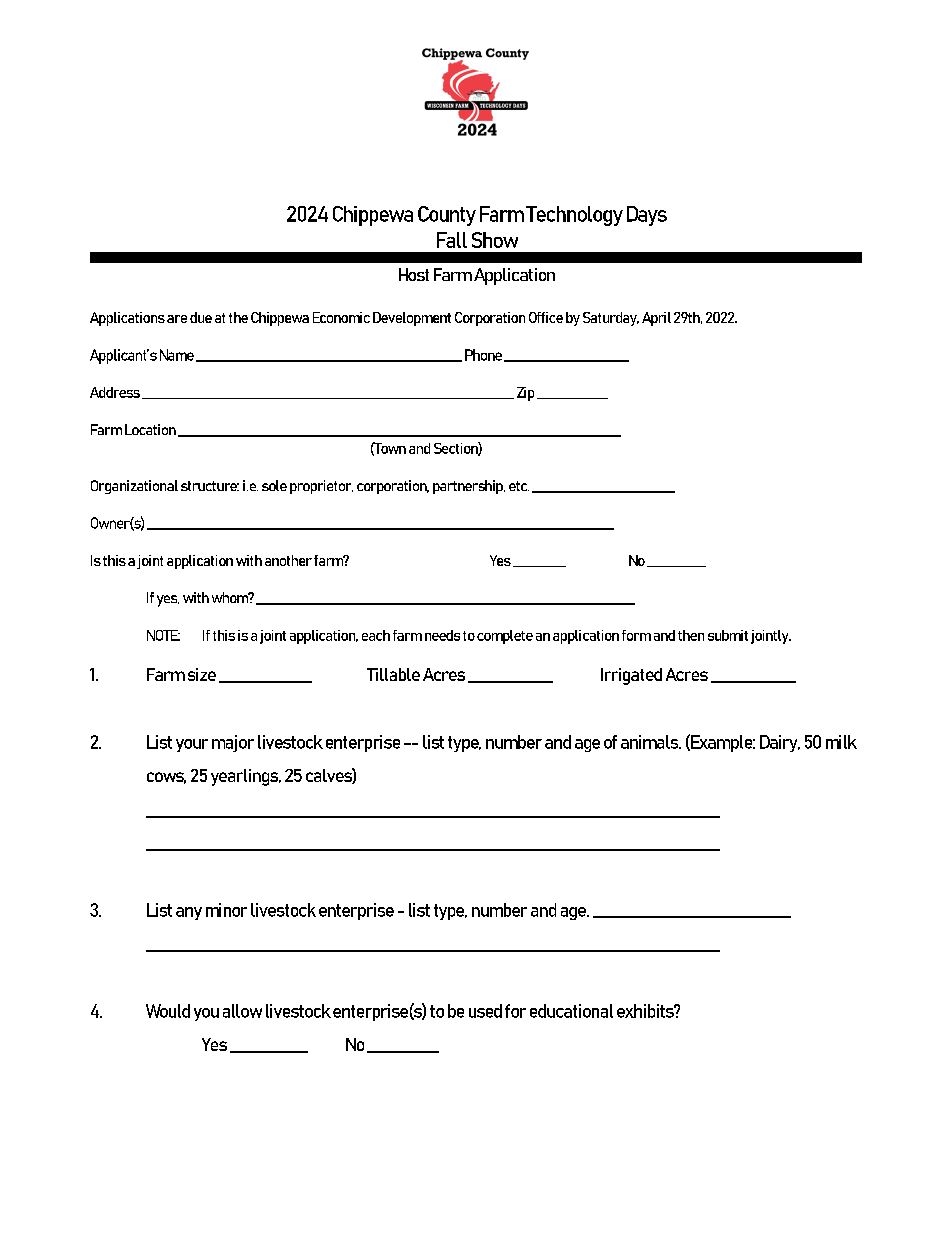 This screenshot has height=1233, width=952. What do you see at coordinates (469, 487) in the screenshot?
I see `partnership` at bounding box center [469, 487].
